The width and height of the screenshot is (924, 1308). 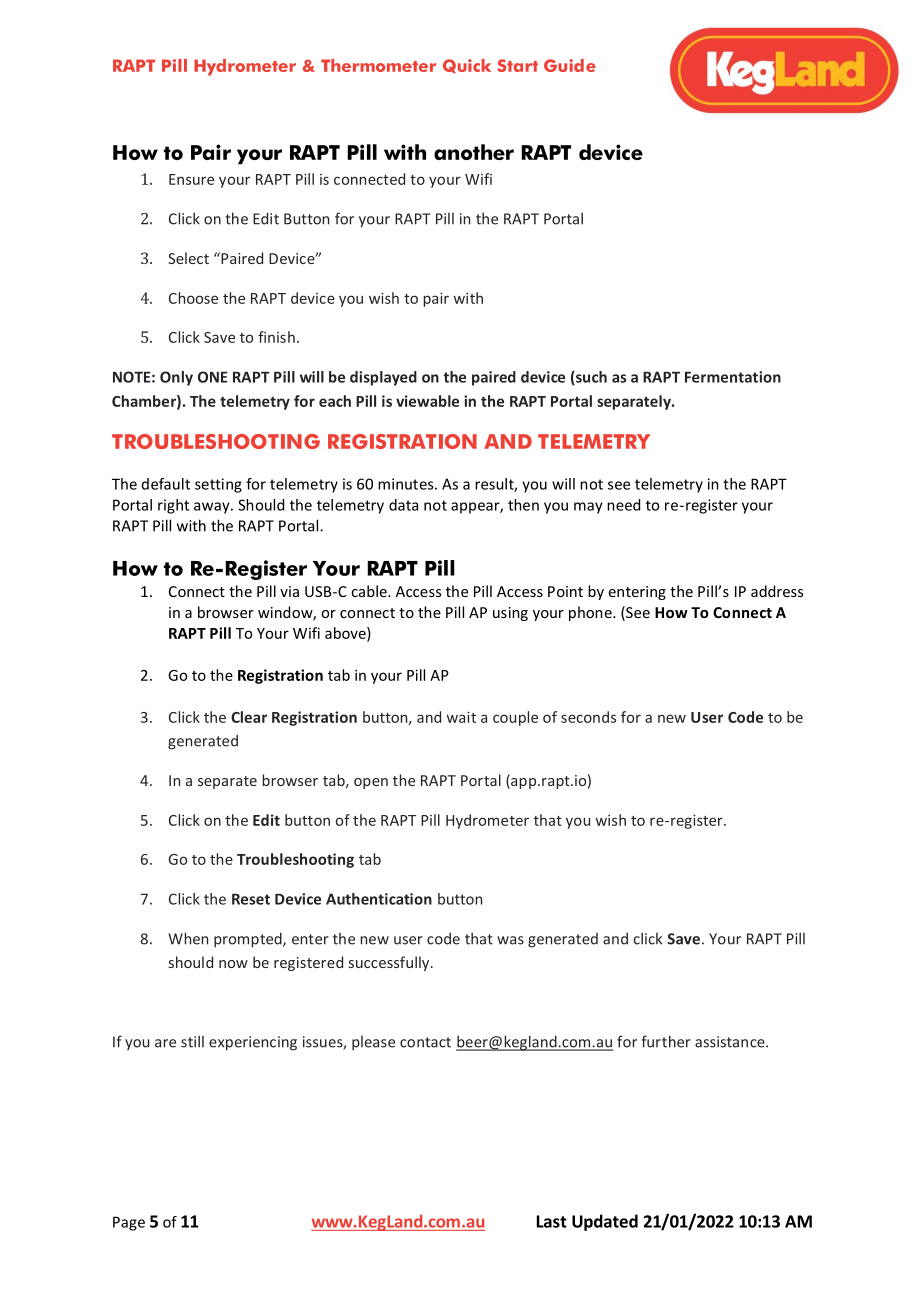 What do you see at coordinates (191, 179) in the screenshot?
I see `Ensure` at bounding box center [191, 179].
